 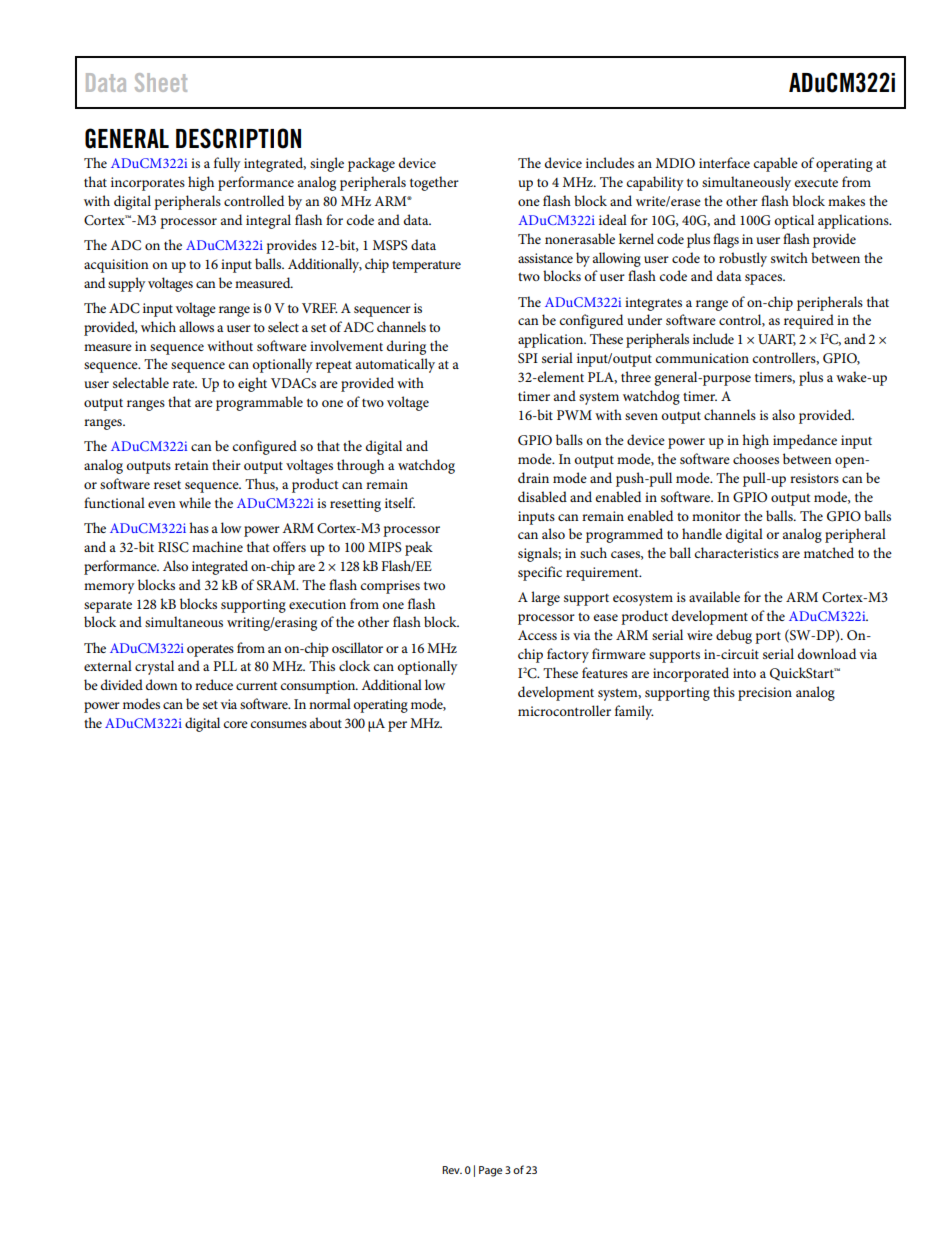 I want to click on capable, so click(x=775, y=164).
